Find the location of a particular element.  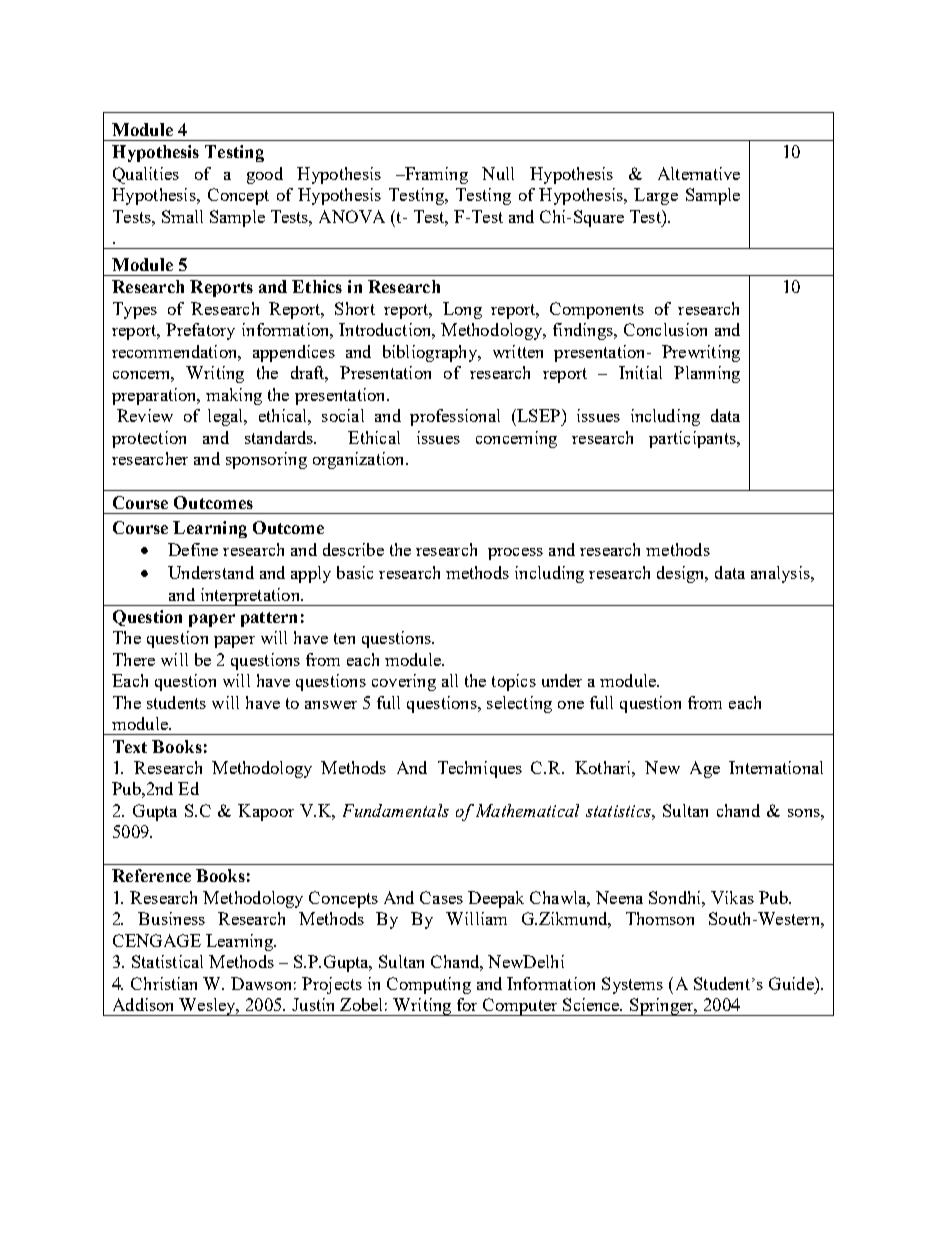

Alternative is located at coordinates (699, 173).
